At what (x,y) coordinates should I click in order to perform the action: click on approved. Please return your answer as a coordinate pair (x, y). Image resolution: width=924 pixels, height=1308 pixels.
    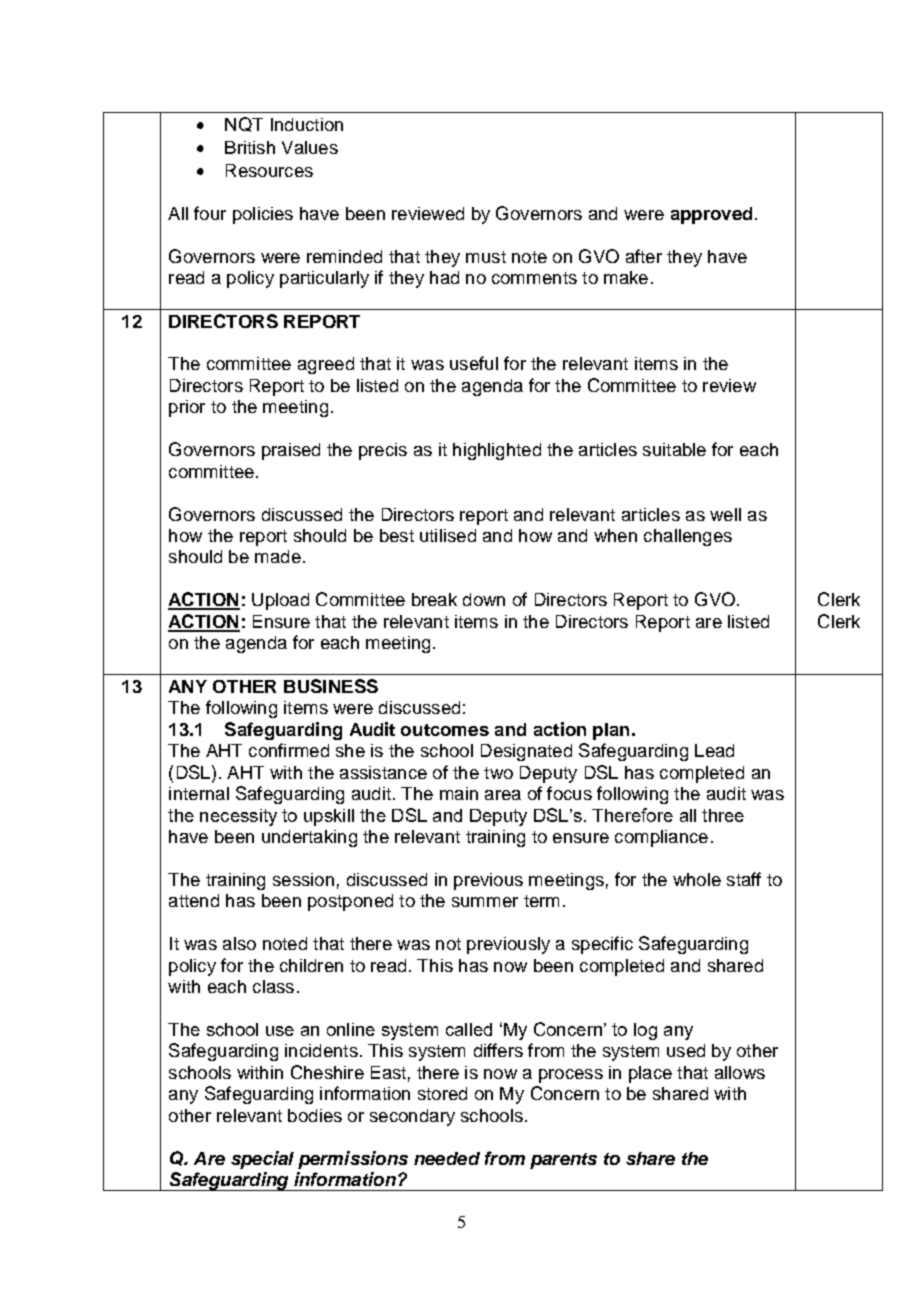
    Looking at the image, I should click on (711, 215).
